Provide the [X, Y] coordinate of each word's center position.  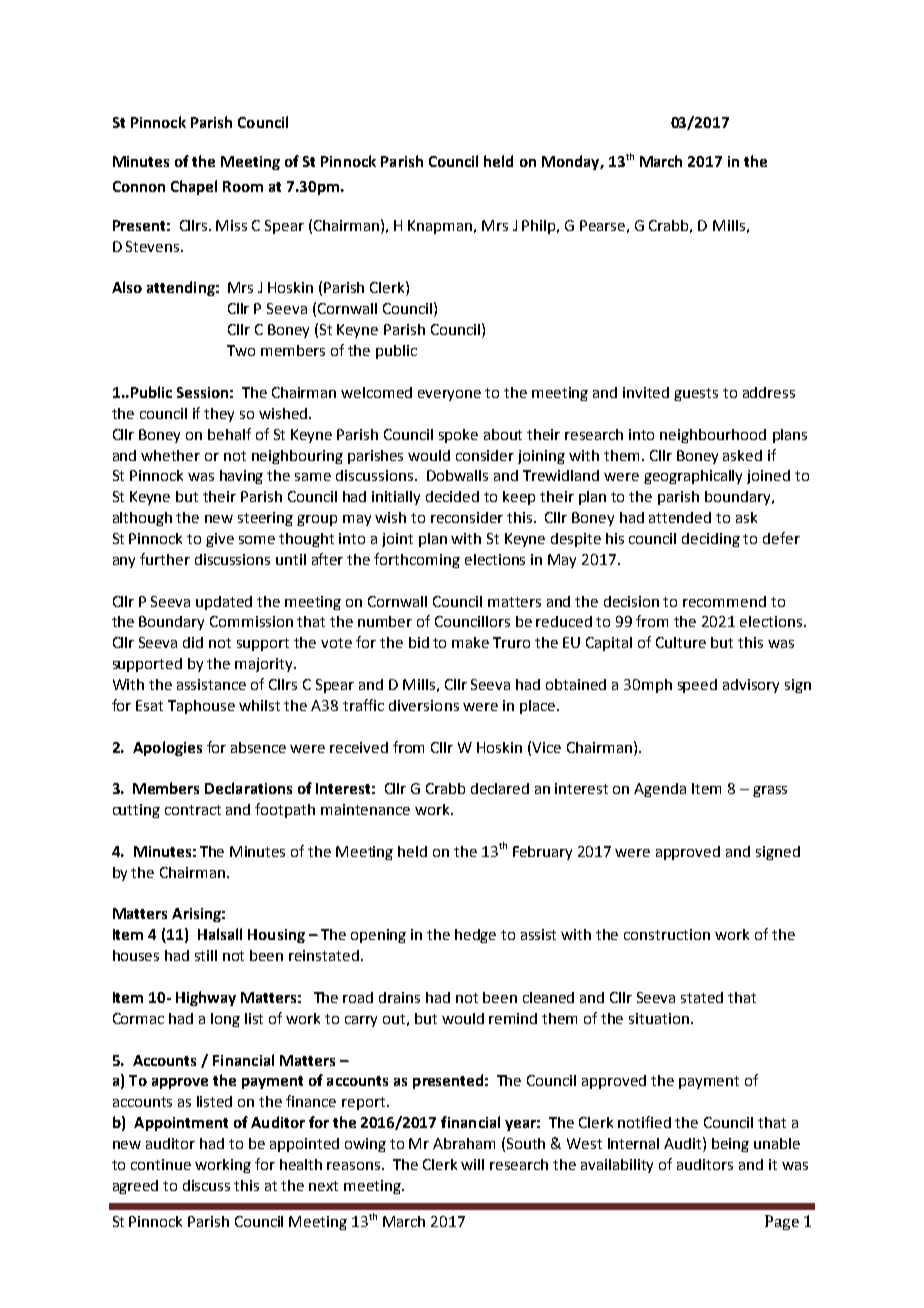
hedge [475, 936]
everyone [449, 395]
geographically [693, 477]
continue [161, 1164]
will [472, 1164]
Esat [149, 705]
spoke [458, 436]
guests [696, 394]
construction [667, 934]
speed [697, 686]
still [206, 955]
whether [170, 455]
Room [243, 186]
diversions [424, 705]
